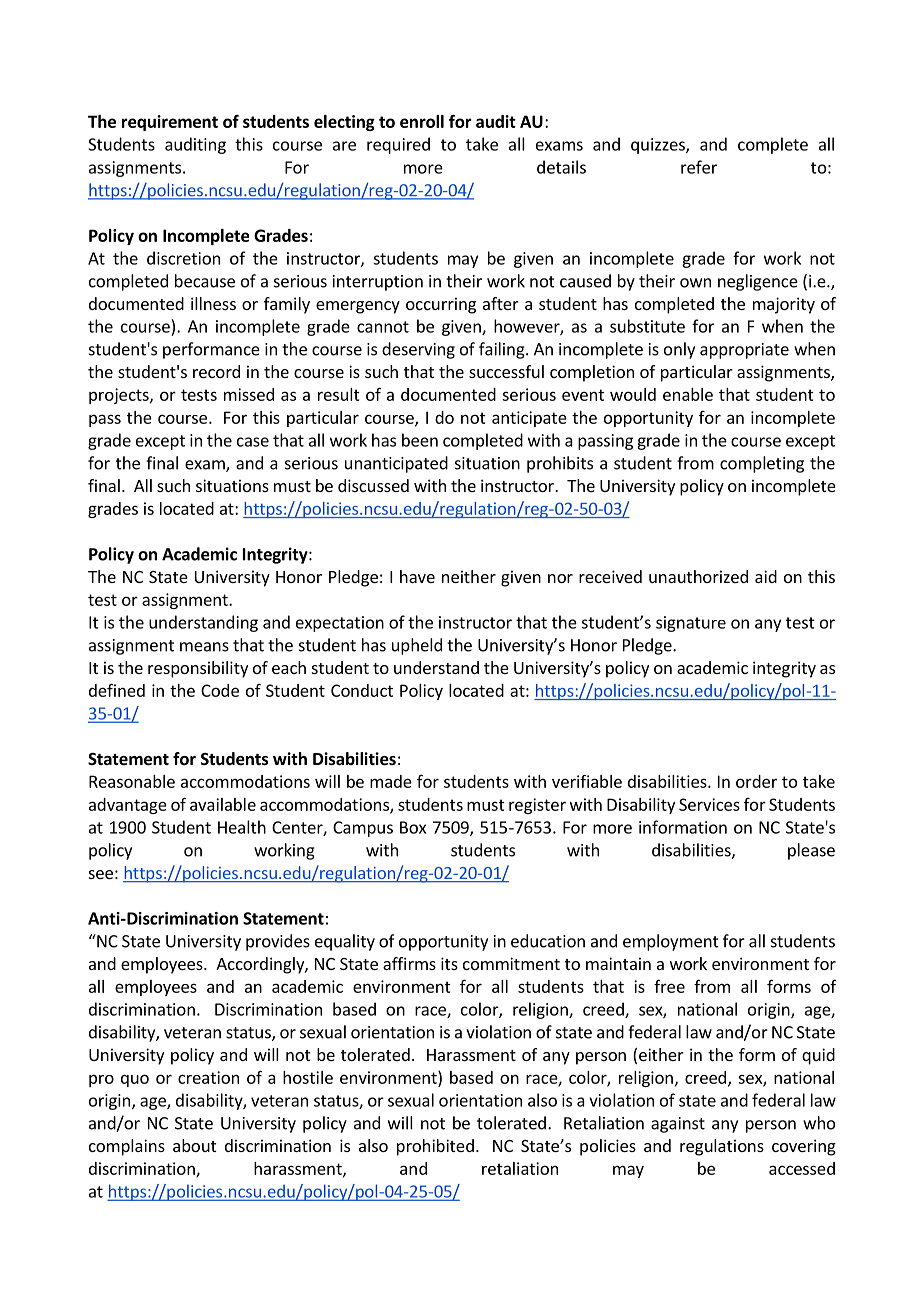 This page has width=924, height=1308. Describe the element at coordinates (413, 827) in the page. I see `Box` at that location.
